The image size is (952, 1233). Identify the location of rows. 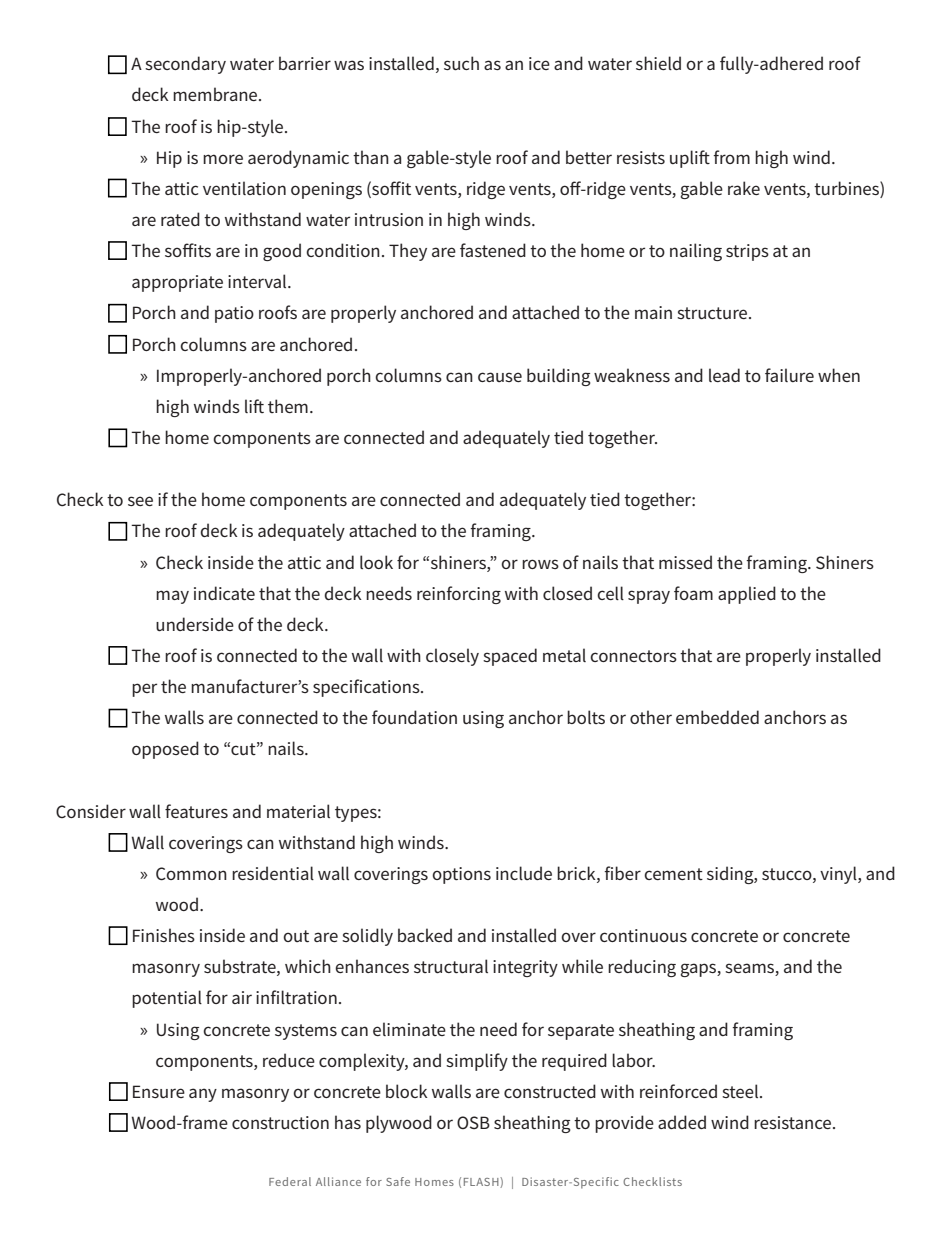
(540, 564).
